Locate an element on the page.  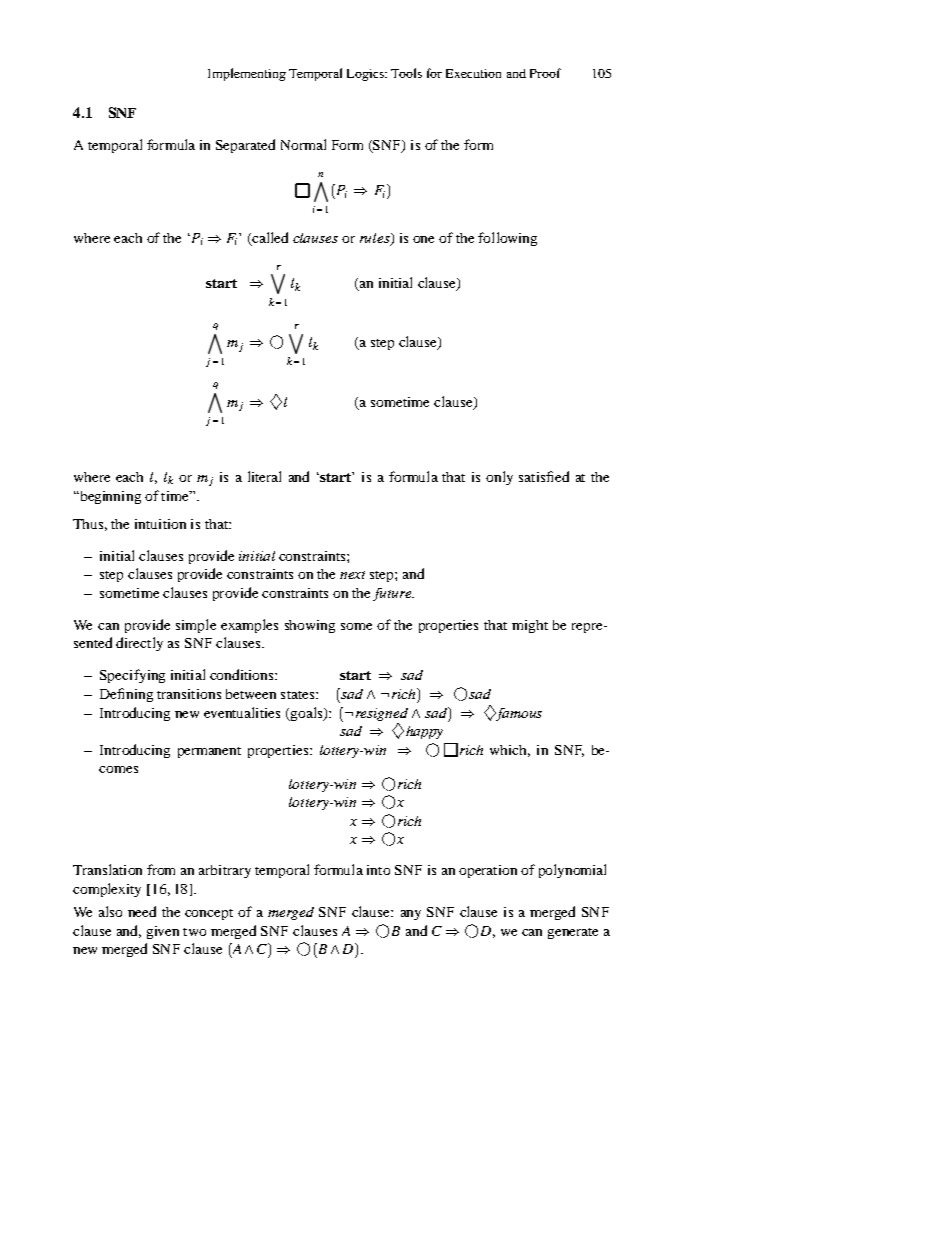
operation is located at coordinates (488, 871).
